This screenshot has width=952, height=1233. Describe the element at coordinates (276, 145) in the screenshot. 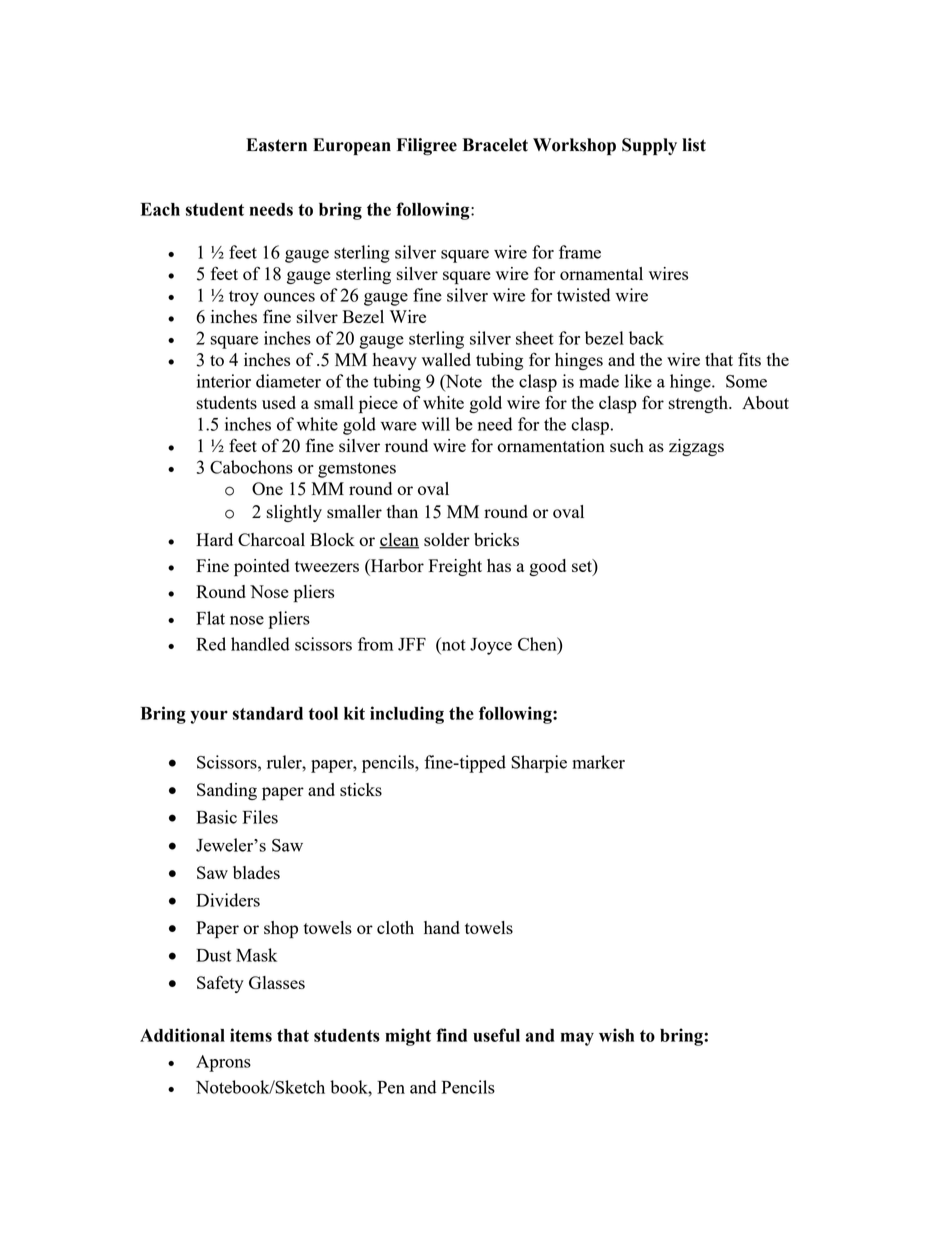

I see `Eastern` at that location.
